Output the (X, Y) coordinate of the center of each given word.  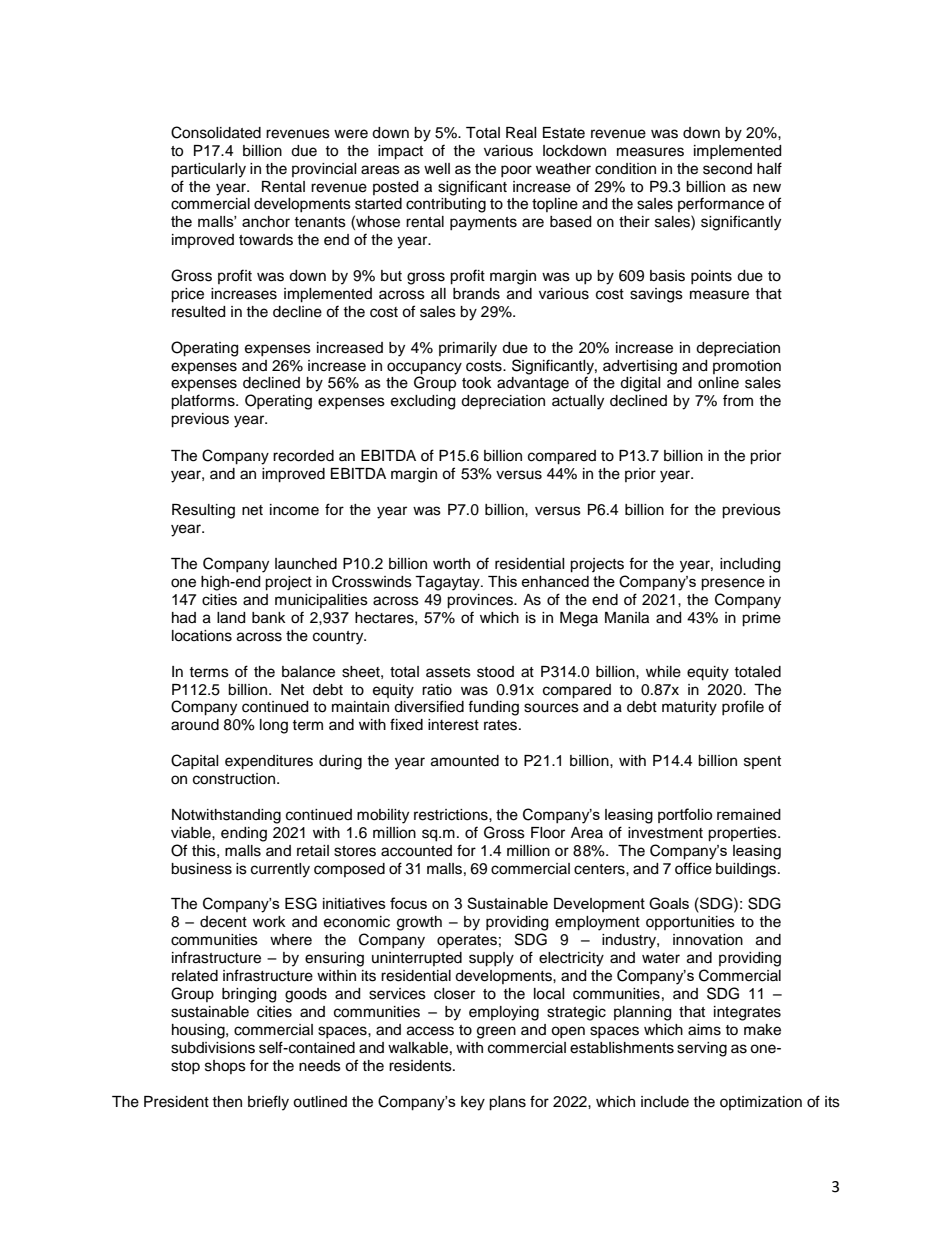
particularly (208, 170)
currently (280, 870)
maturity (689, 708)
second (727, 169)
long (274, 726)
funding (493, 708)
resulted (198, 312)
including (750, 565)
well (437, 169)
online (718, 383)
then (227, 1102)
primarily (468, 349)
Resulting (203, 511)
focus (408, 903)
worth (451, 564)
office (693, 868)
